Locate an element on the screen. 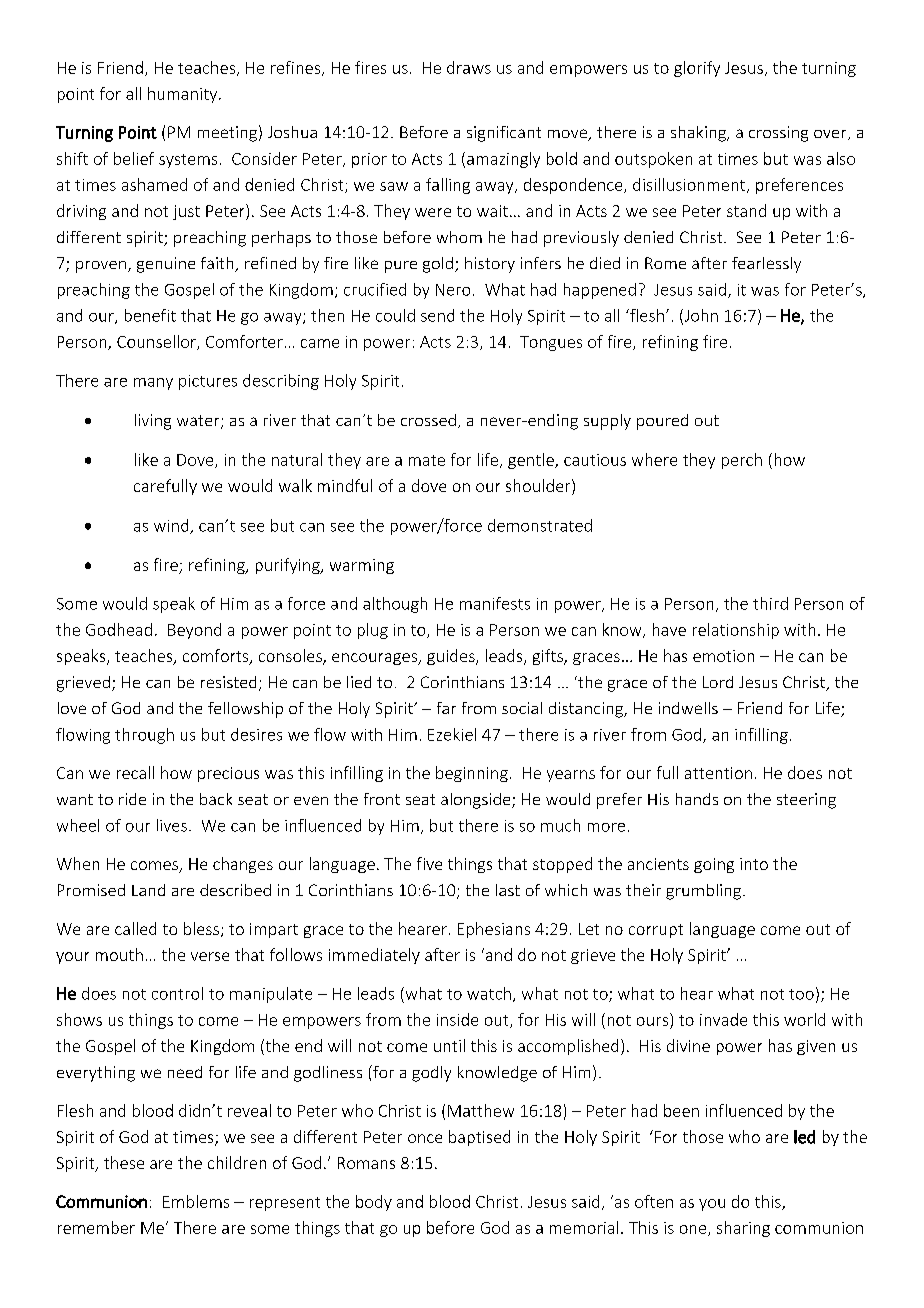  crossing is located at coordinates (778, 134).
